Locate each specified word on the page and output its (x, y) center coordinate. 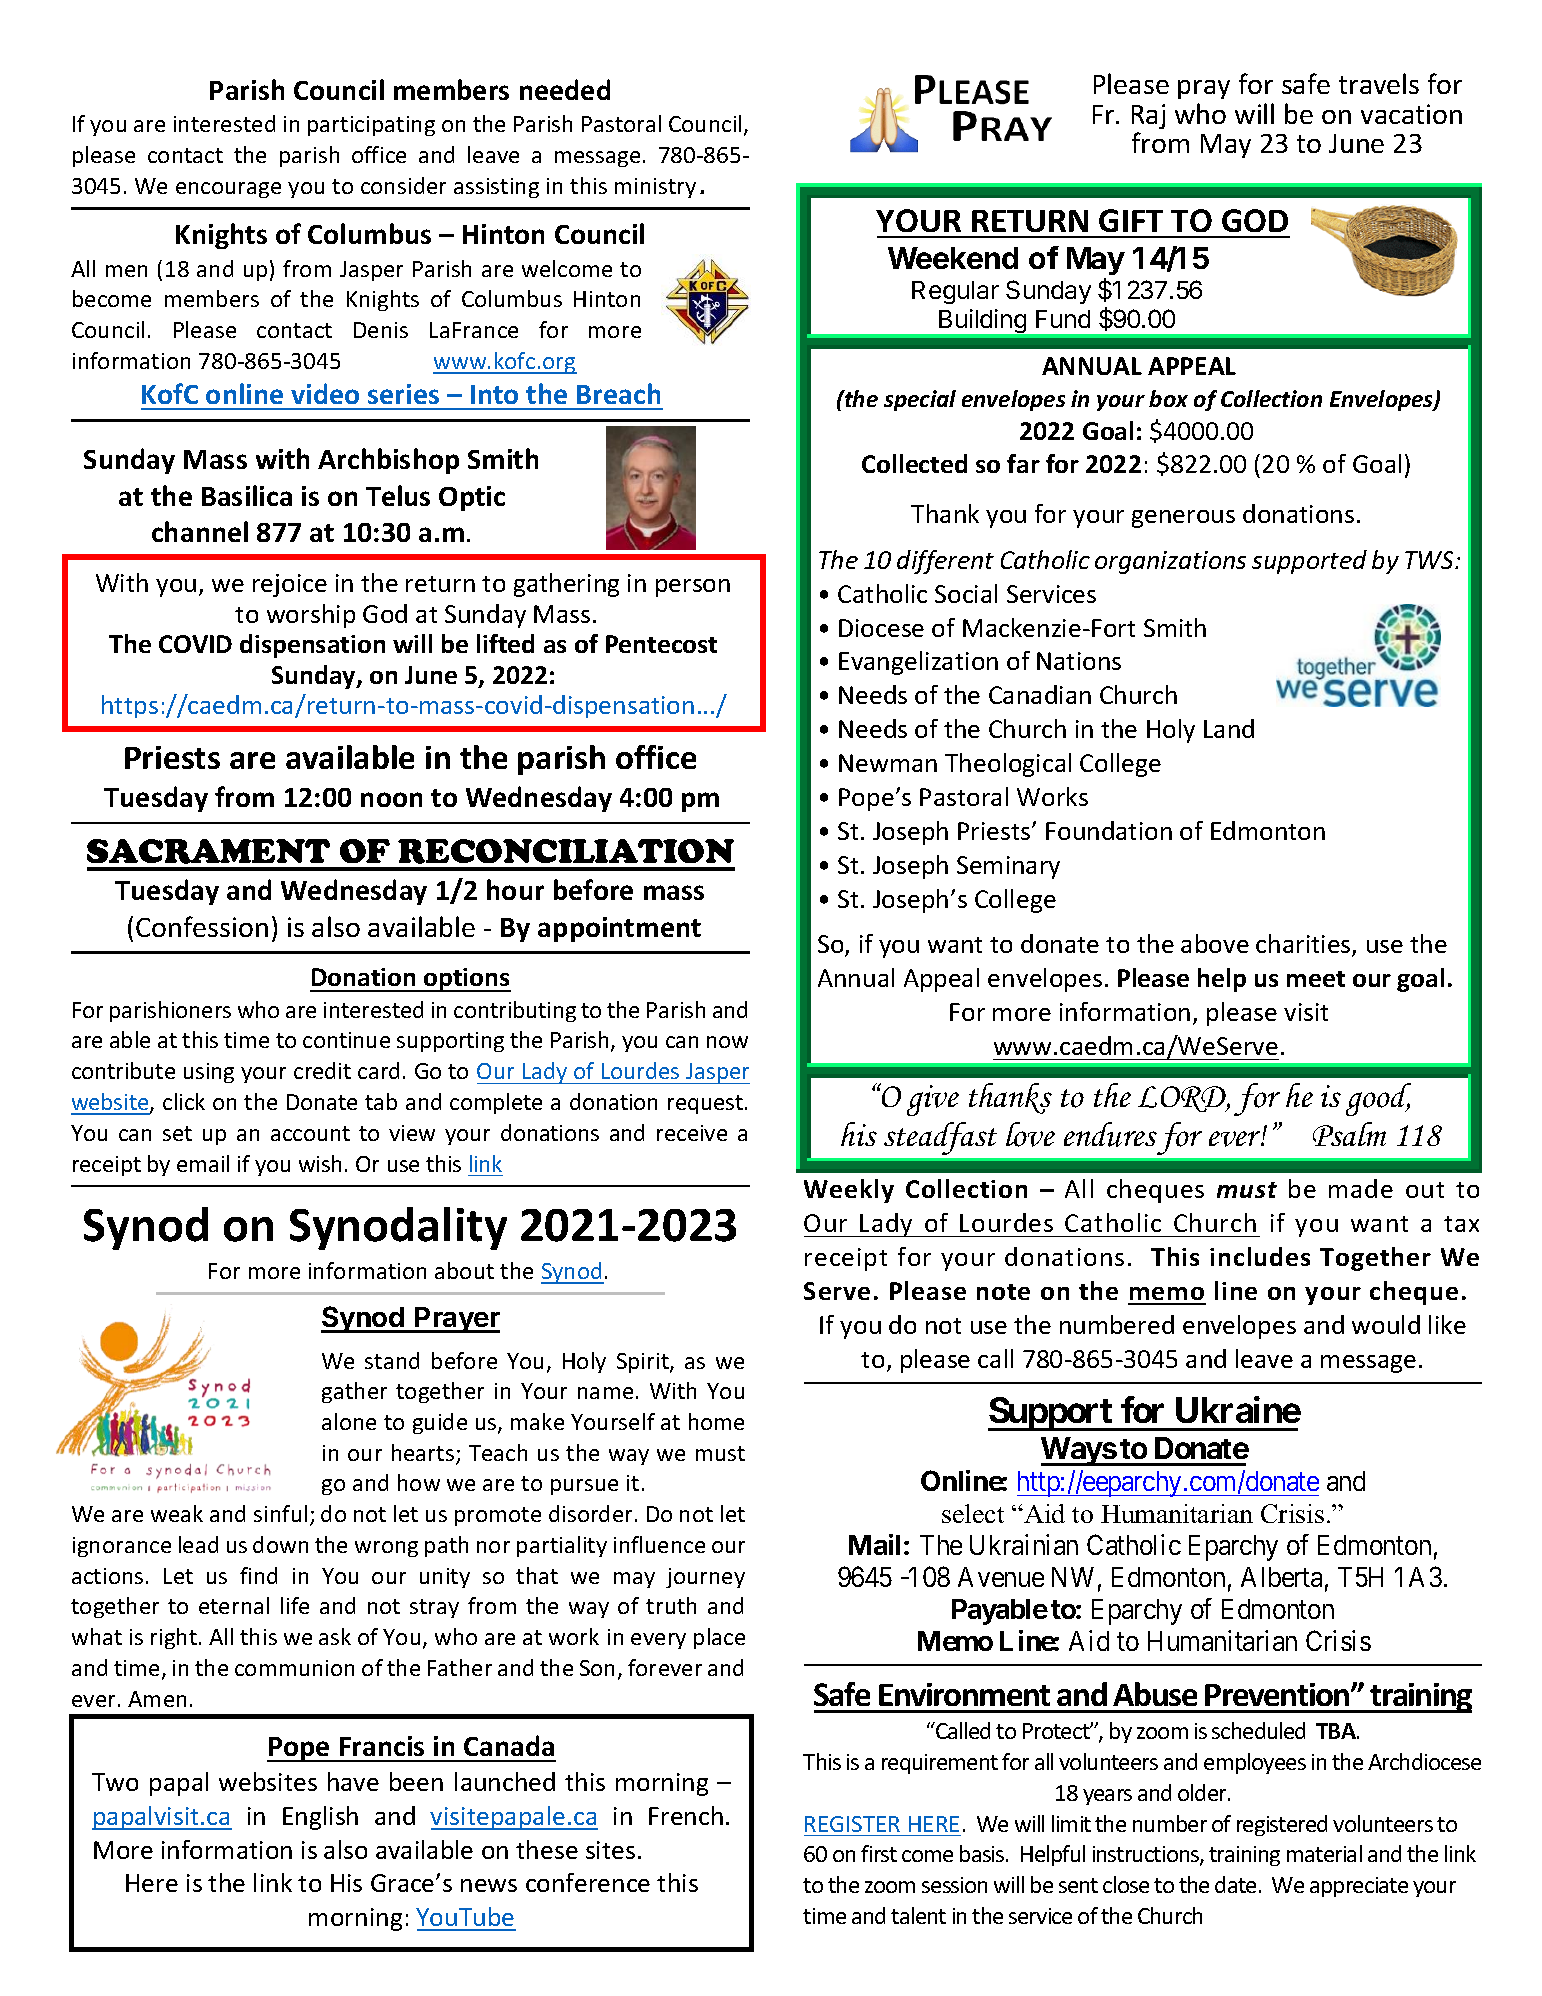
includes (1260, 1256)
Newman (888, 763)
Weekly (849, 1191)
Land (1229, 728)
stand (392, 1360)
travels (1379, 83)
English (320, 1818)
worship (311, 616)
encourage (228, 190)
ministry (655, 188)
